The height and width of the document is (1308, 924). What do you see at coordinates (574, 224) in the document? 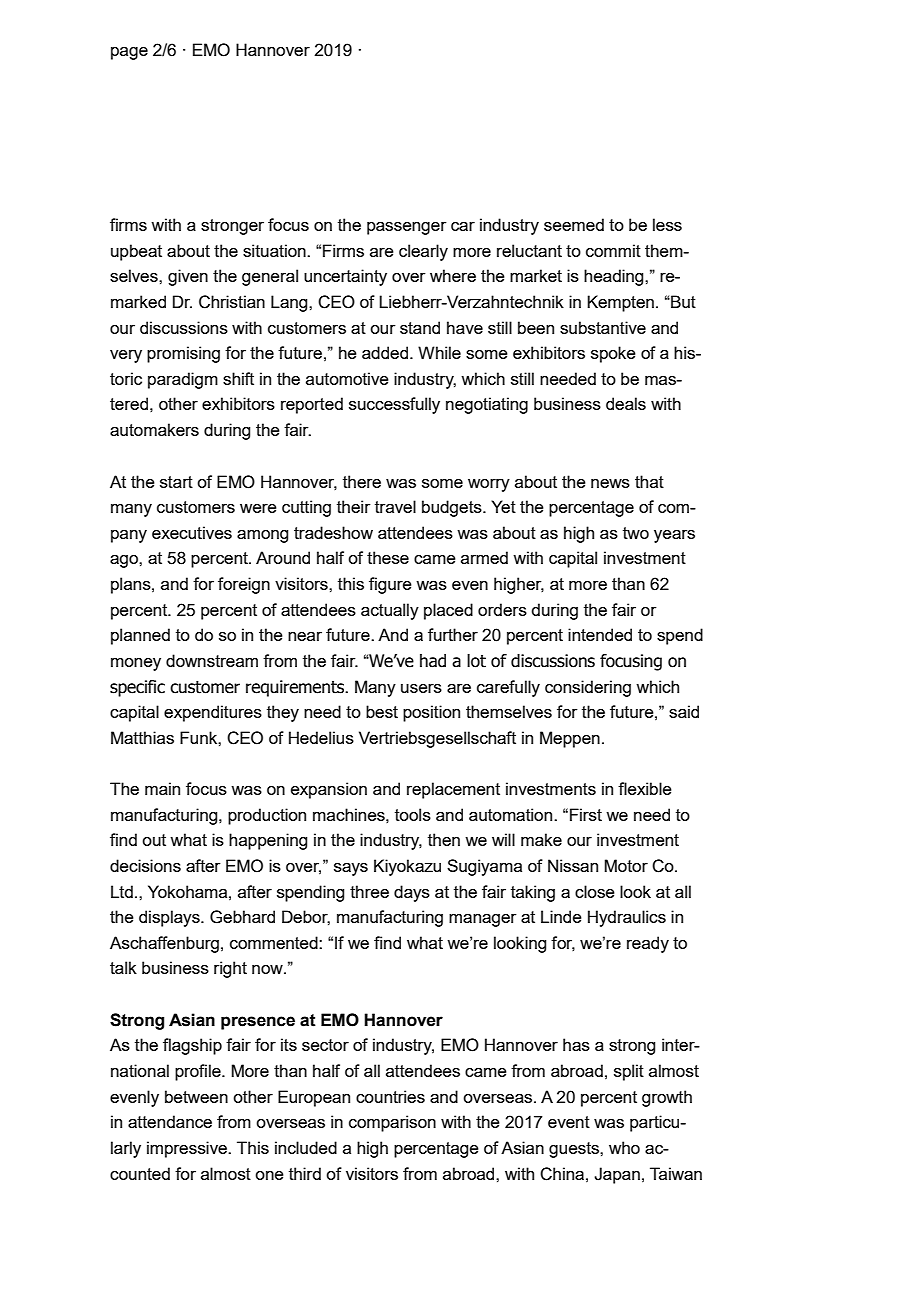
I see `seemed` at bounding box center [574, 224].
